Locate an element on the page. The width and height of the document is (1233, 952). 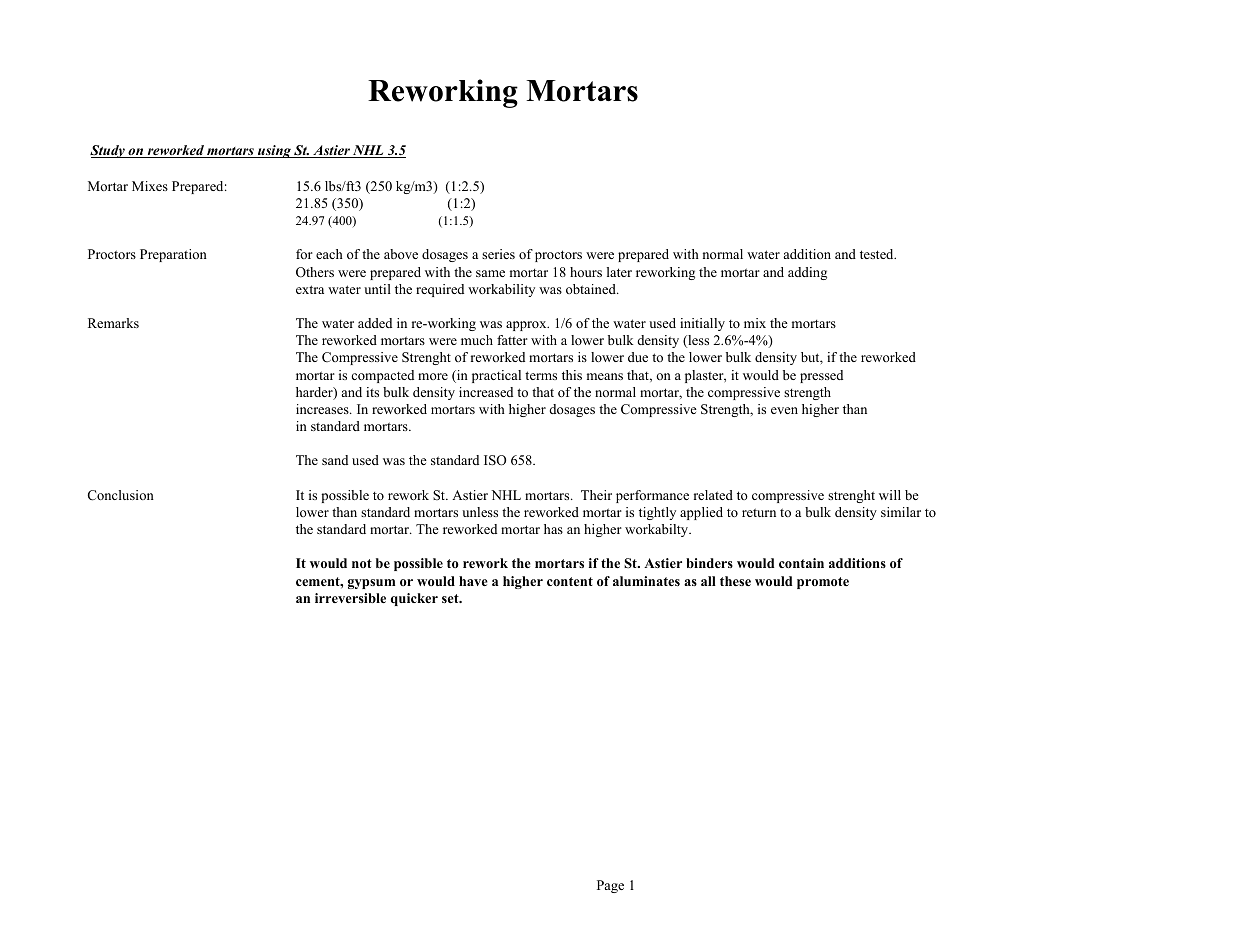
set is located at coordinates (451, 598).
